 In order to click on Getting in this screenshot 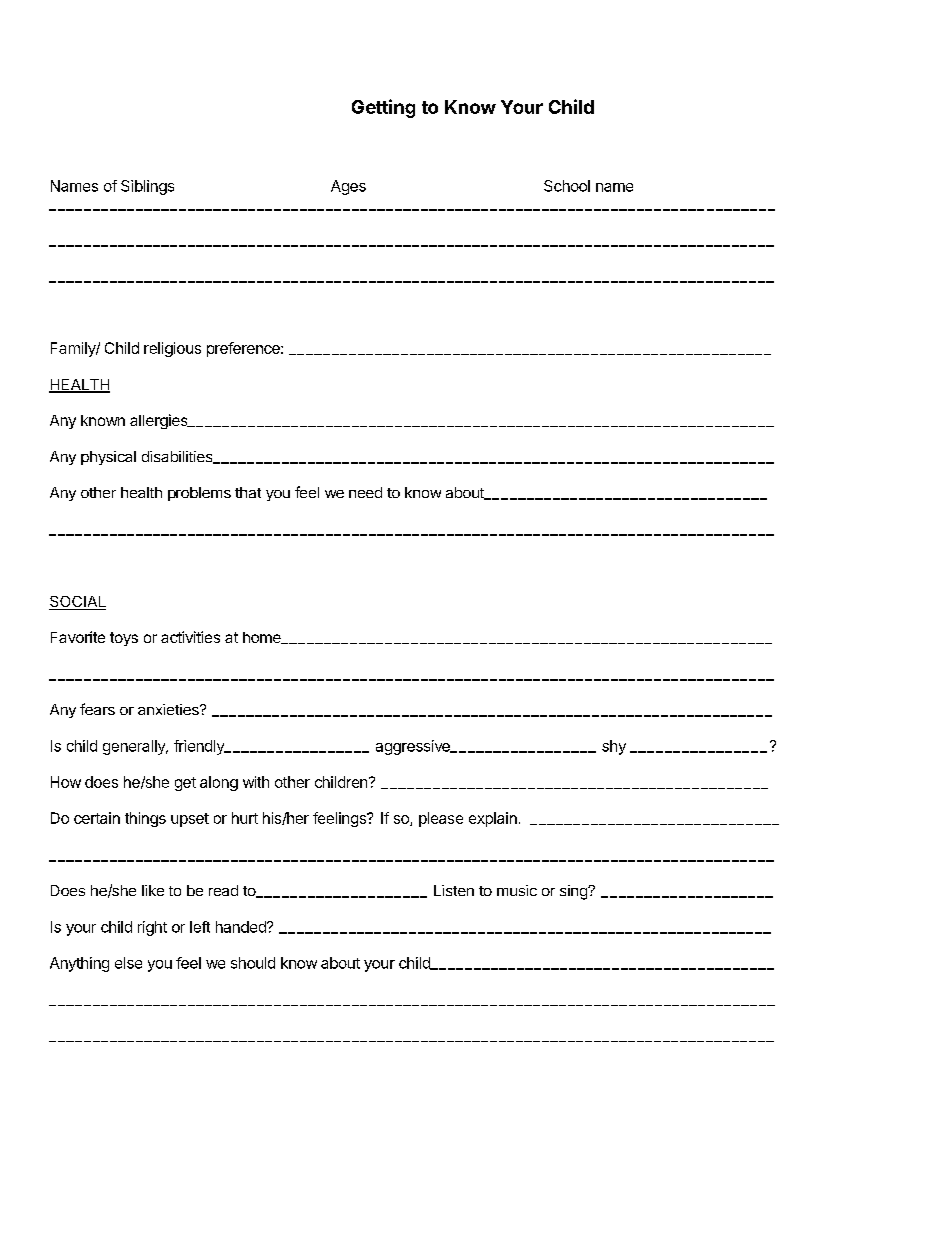, I will do `click(383, 108)`.
